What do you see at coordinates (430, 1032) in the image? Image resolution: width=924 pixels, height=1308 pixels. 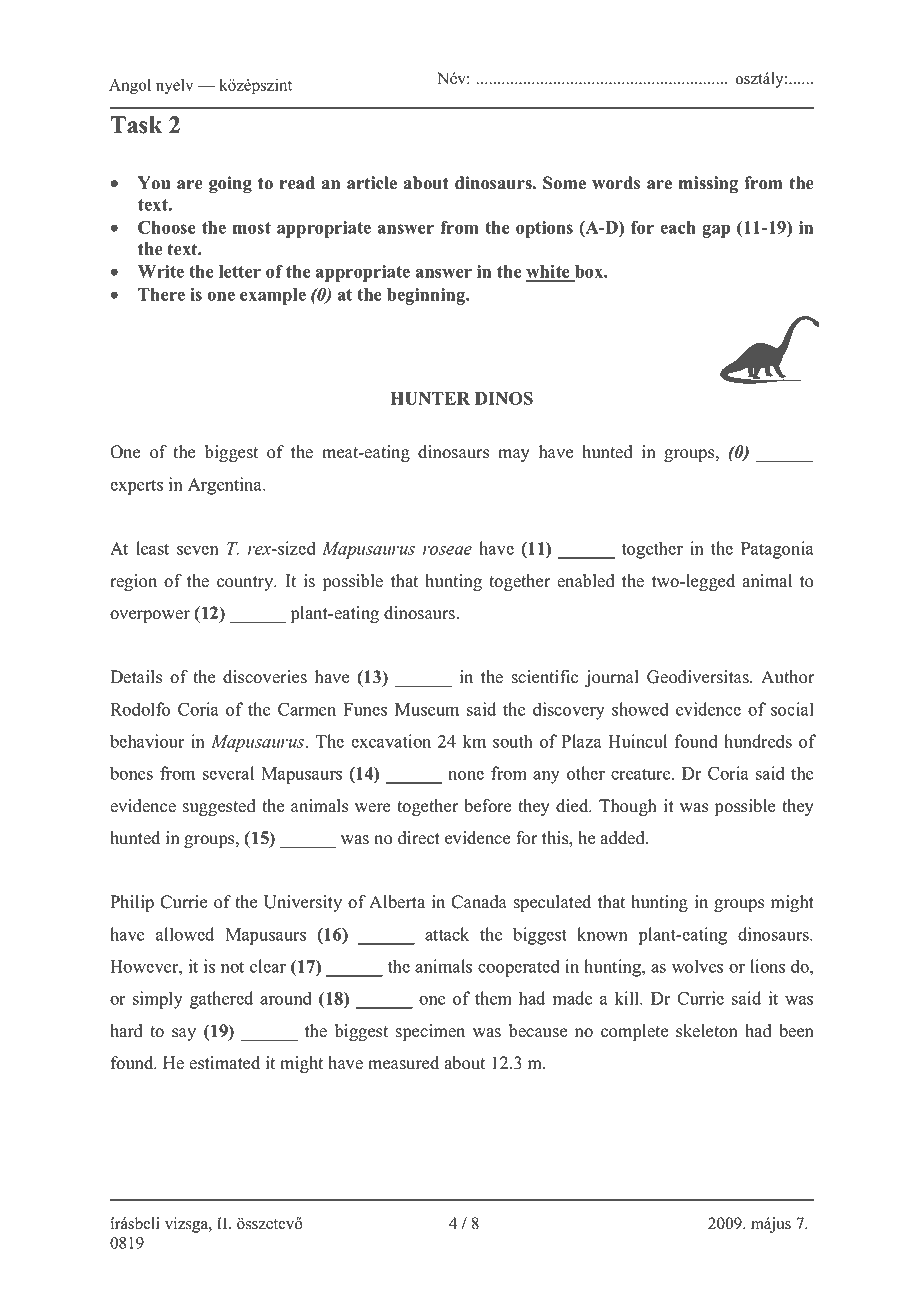 I see `specimen` at bounding box center [430, 1032].
